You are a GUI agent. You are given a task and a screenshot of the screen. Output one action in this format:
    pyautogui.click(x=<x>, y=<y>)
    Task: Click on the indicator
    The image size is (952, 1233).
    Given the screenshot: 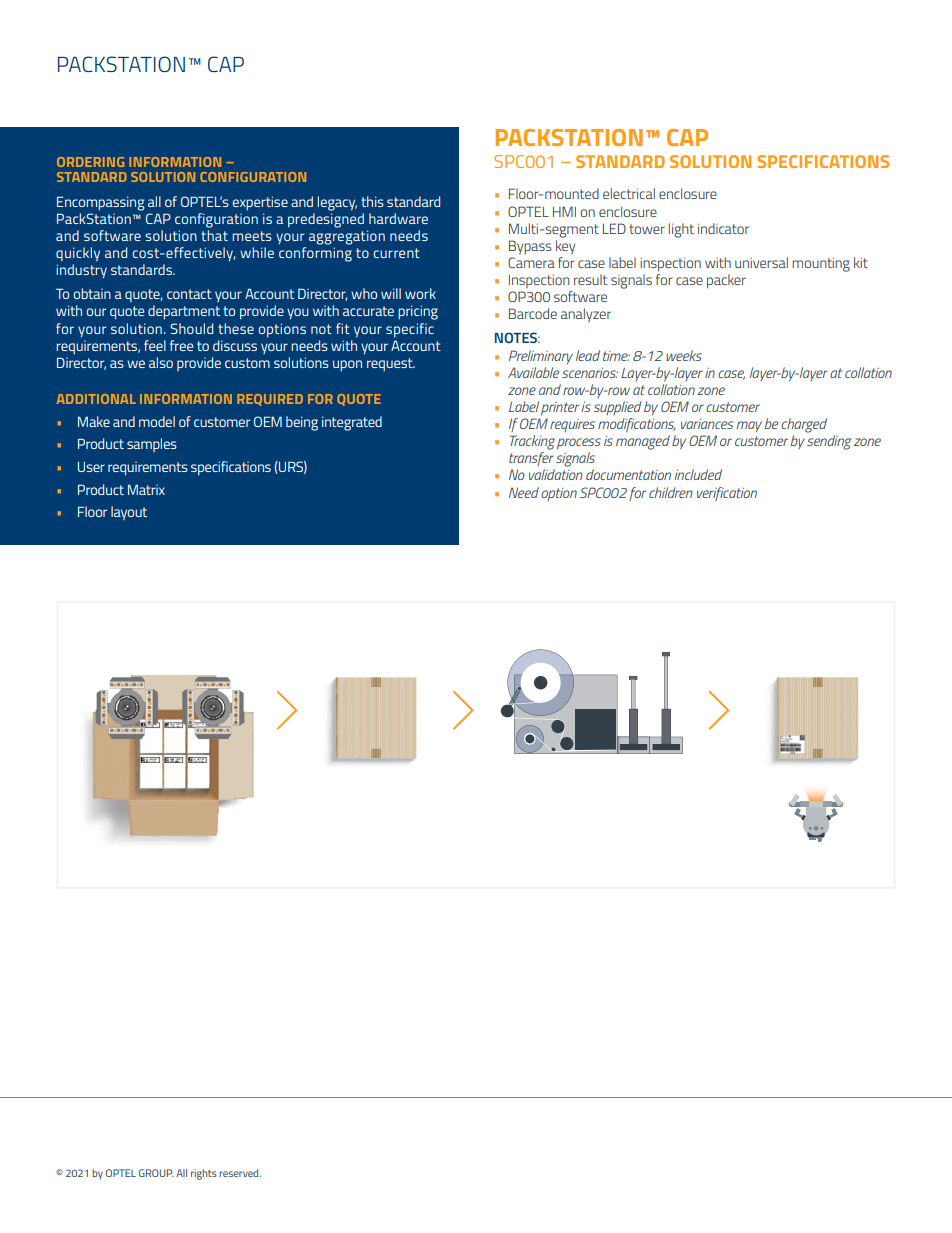 What is the action you would take?
    pyautogui.click(x=723, y=228)
